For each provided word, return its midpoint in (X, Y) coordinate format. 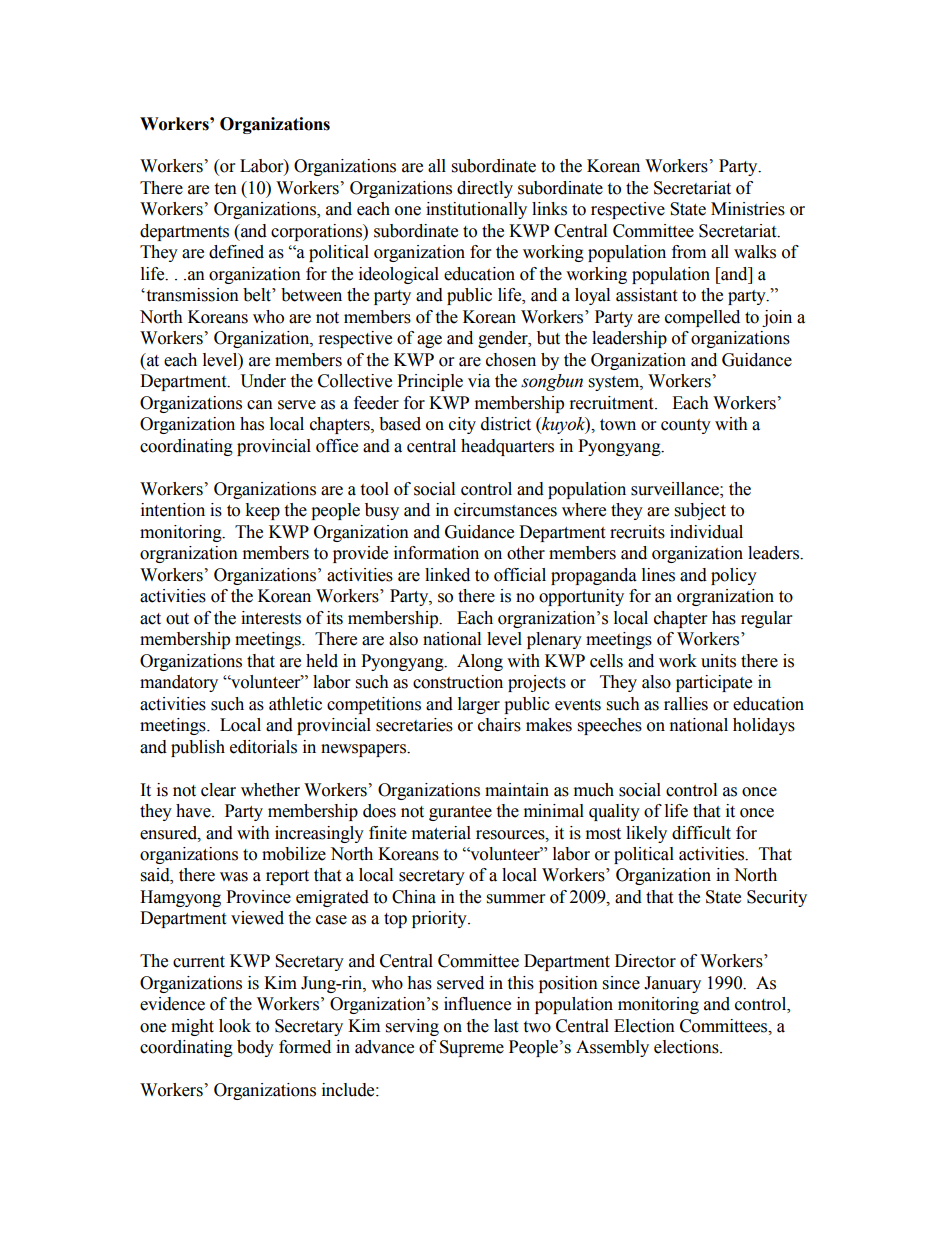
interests (271, 618)
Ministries (748, 209)
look (235, 1026)
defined (236, 252)
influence (477, 1004)
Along (480, 662)
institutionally (476, 210)
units (718, 661)
